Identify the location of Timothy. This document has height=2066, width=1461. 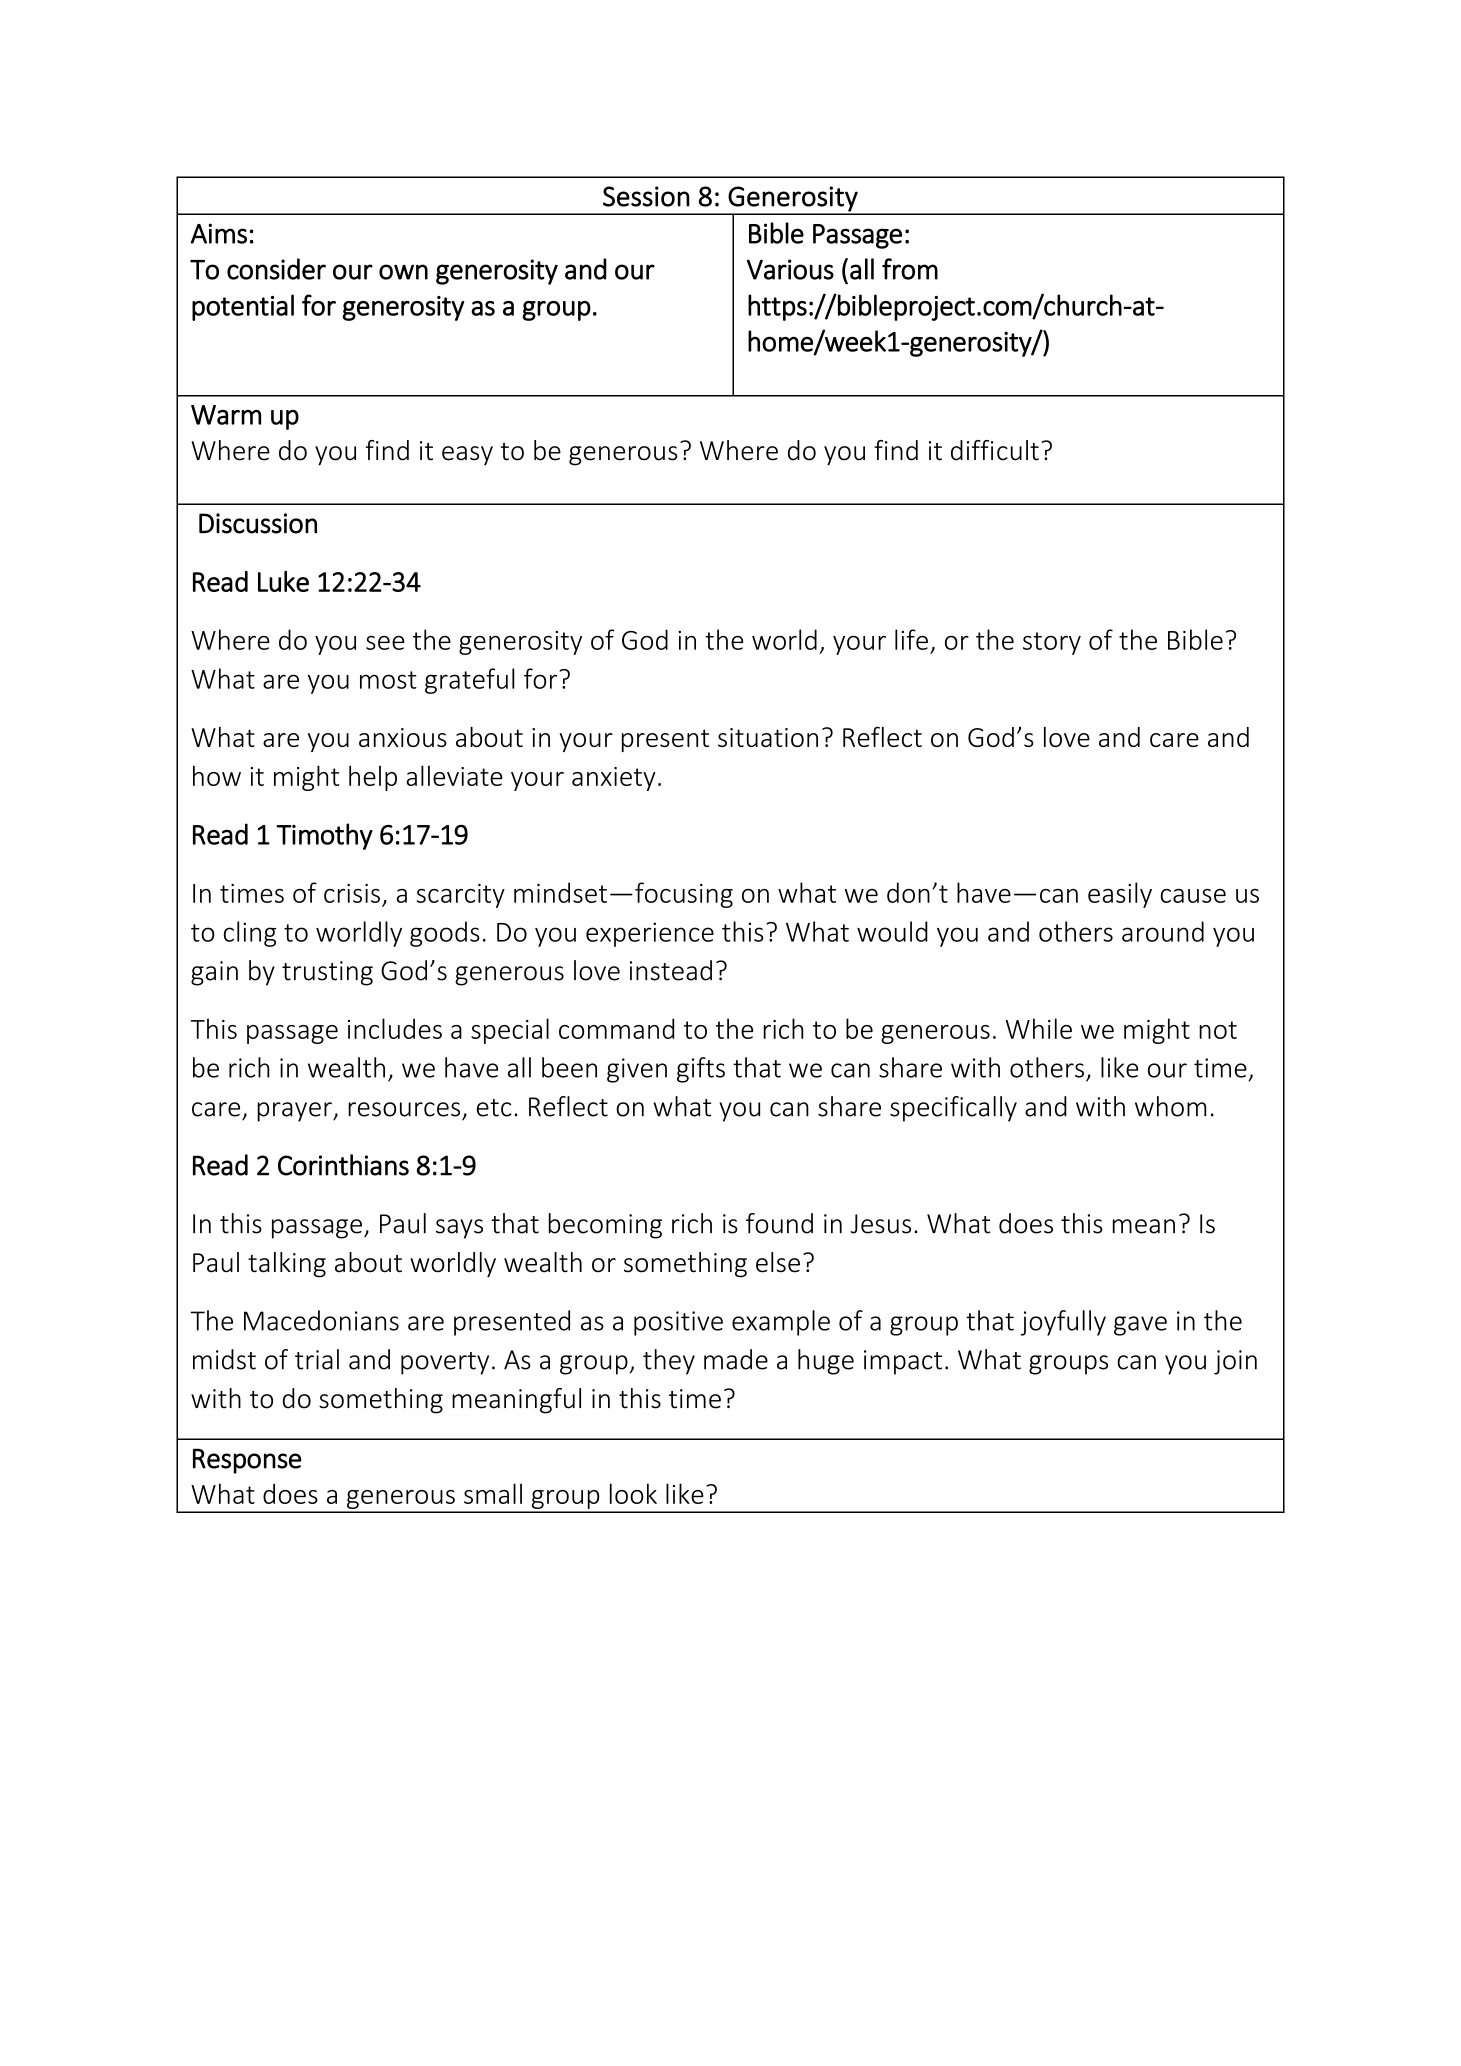
(324, 836).
